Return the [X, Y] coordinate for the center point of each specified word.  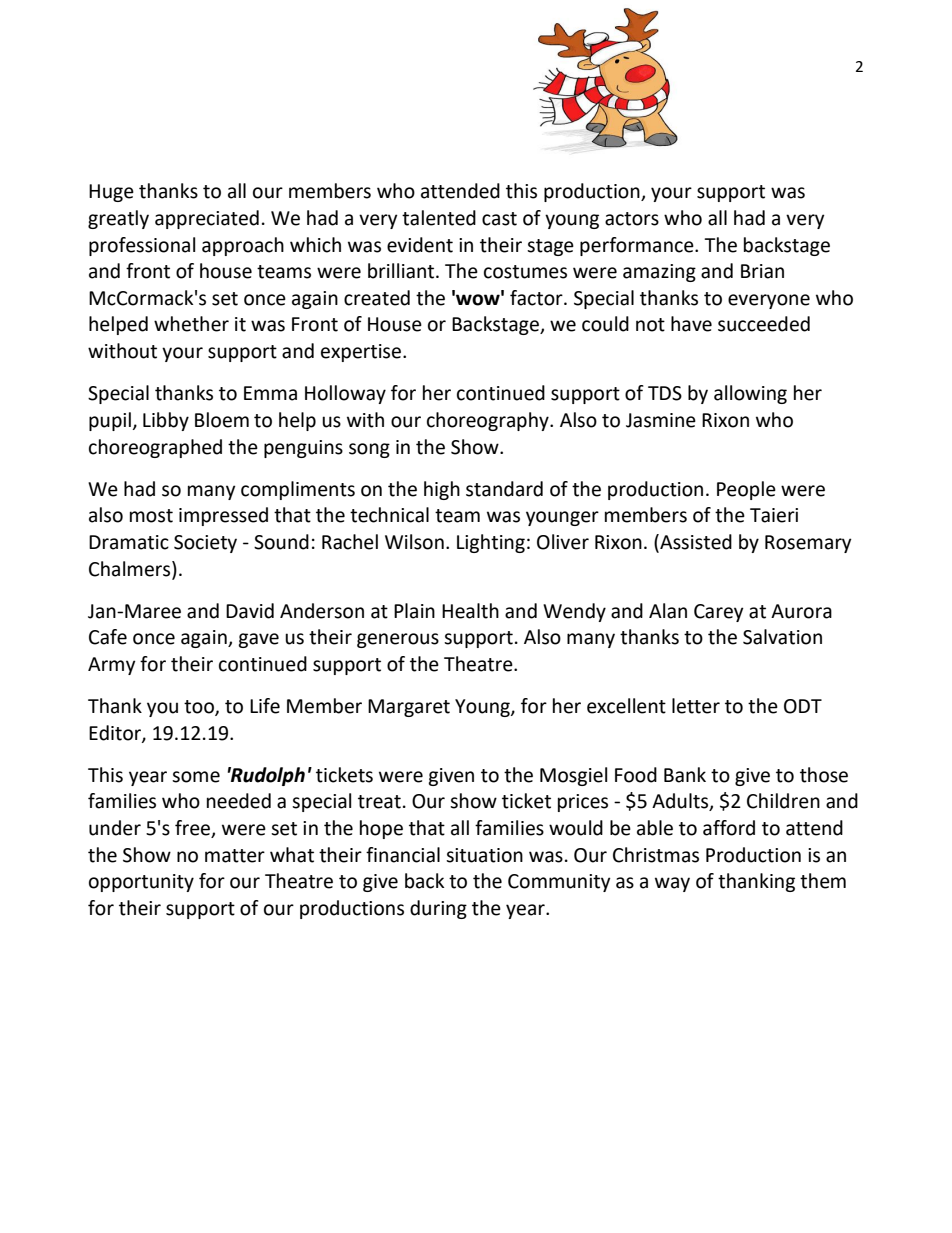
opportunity [141, 883]
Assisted [695, 543]
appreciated [207, 219]
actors [632, 219]
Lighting [491, 543]
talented [439, 218]
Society [205, 544]
